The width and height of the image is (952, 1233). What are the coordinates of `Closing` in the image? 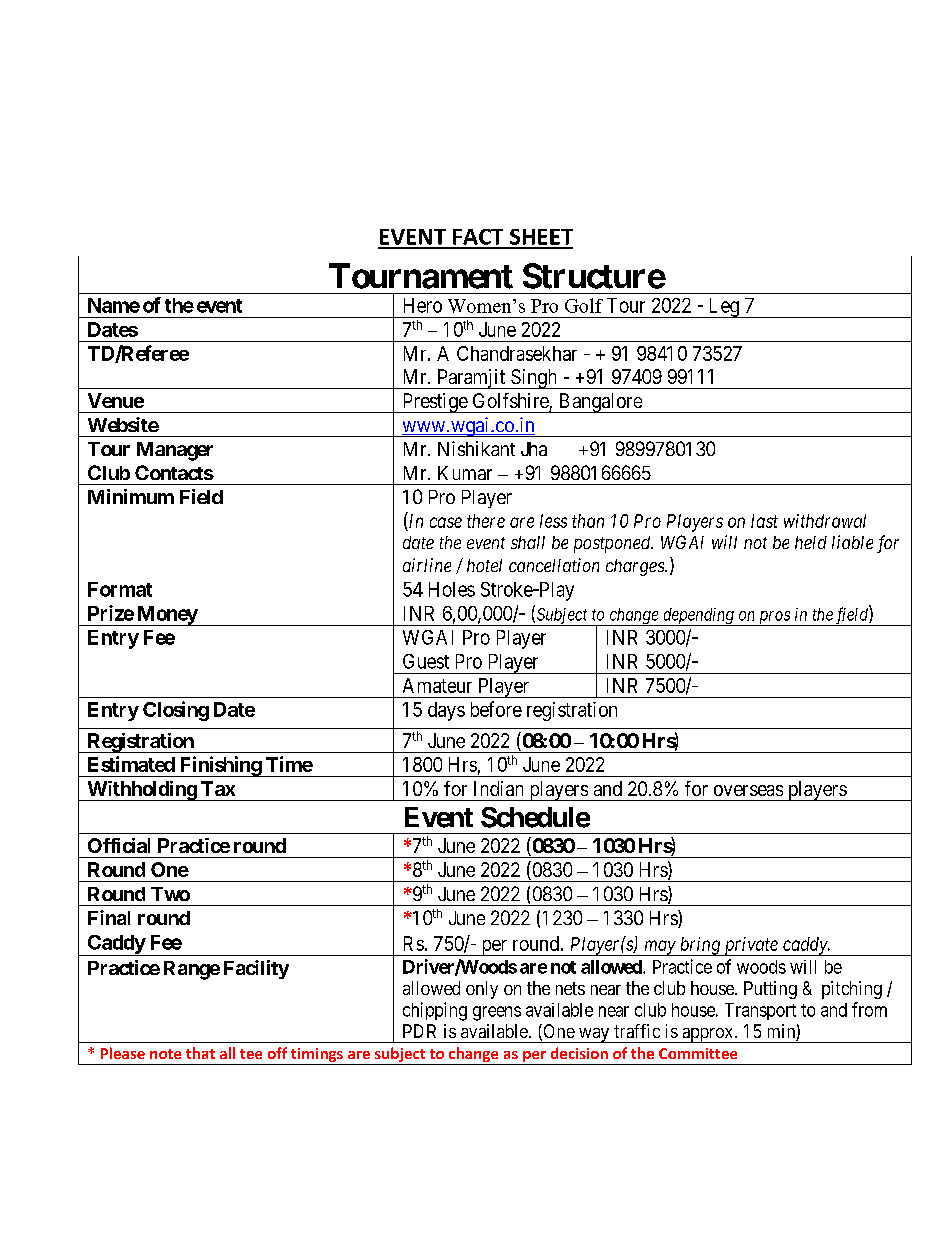 It's located at (176, 711).
